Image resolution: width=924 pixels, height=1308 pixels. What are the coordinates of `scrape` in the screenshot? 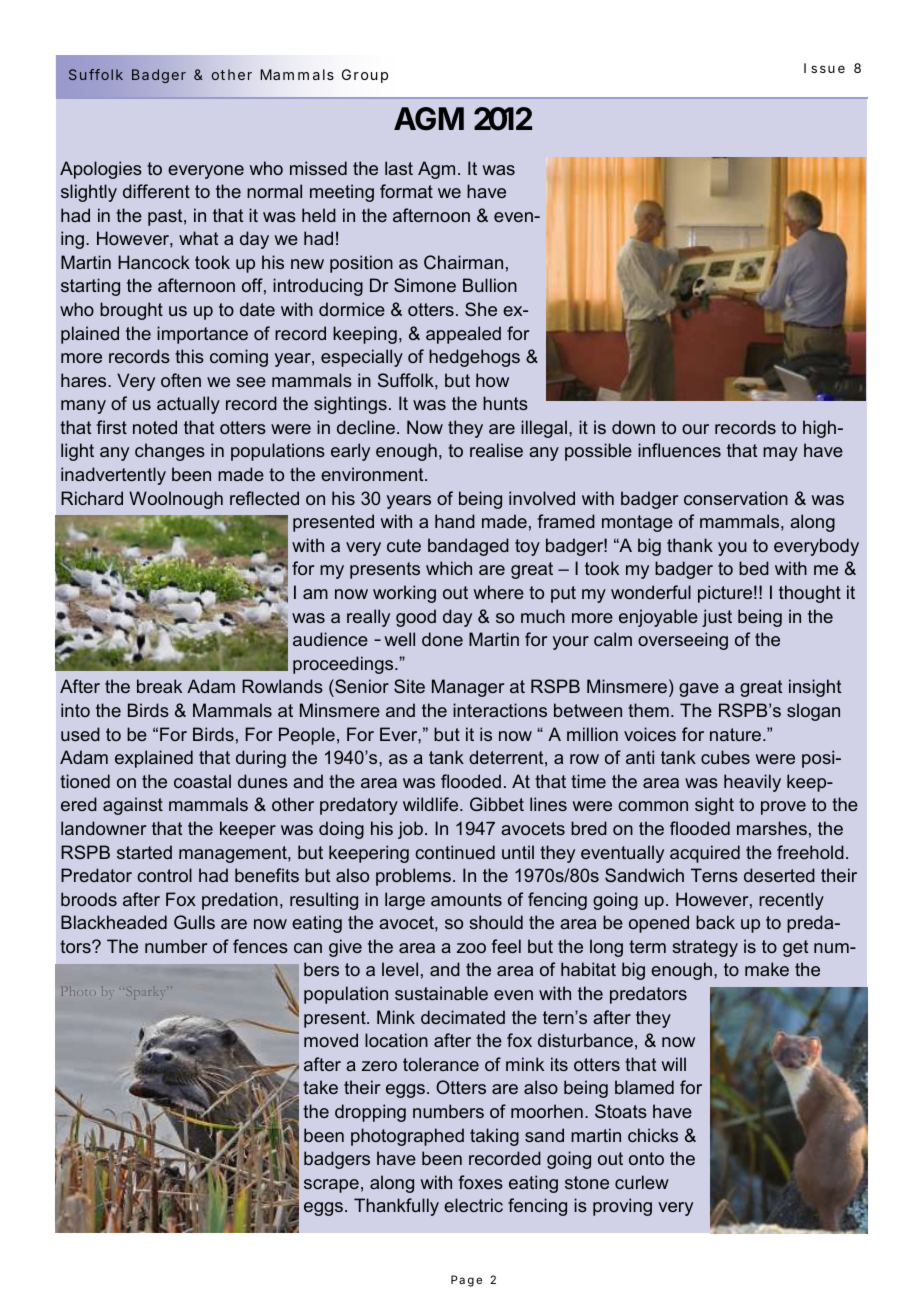 It's located at (331, 1186).
